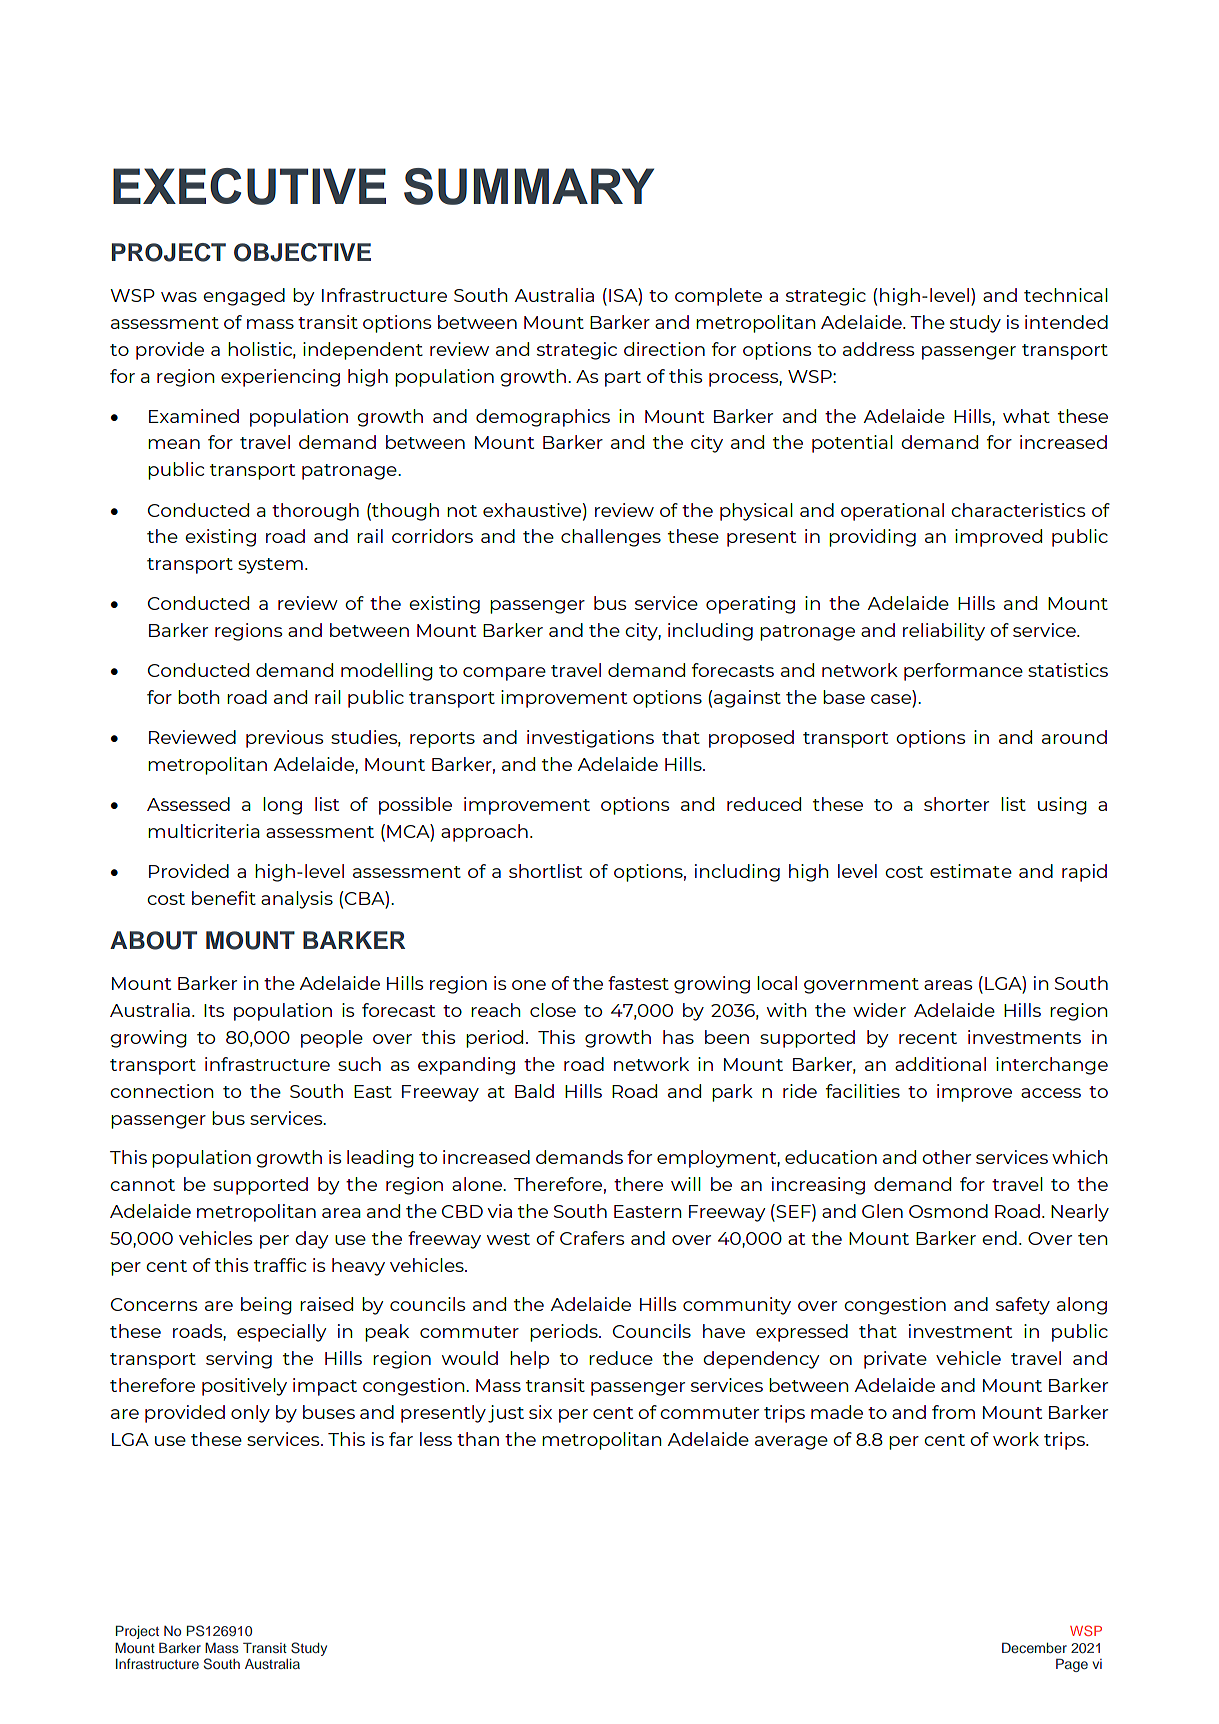 This screenshot has height=1724, width=1219. What do you see at coordinates (946, 1157) in the screenshot?
I see `other` at bounding box center [946, 1157].
